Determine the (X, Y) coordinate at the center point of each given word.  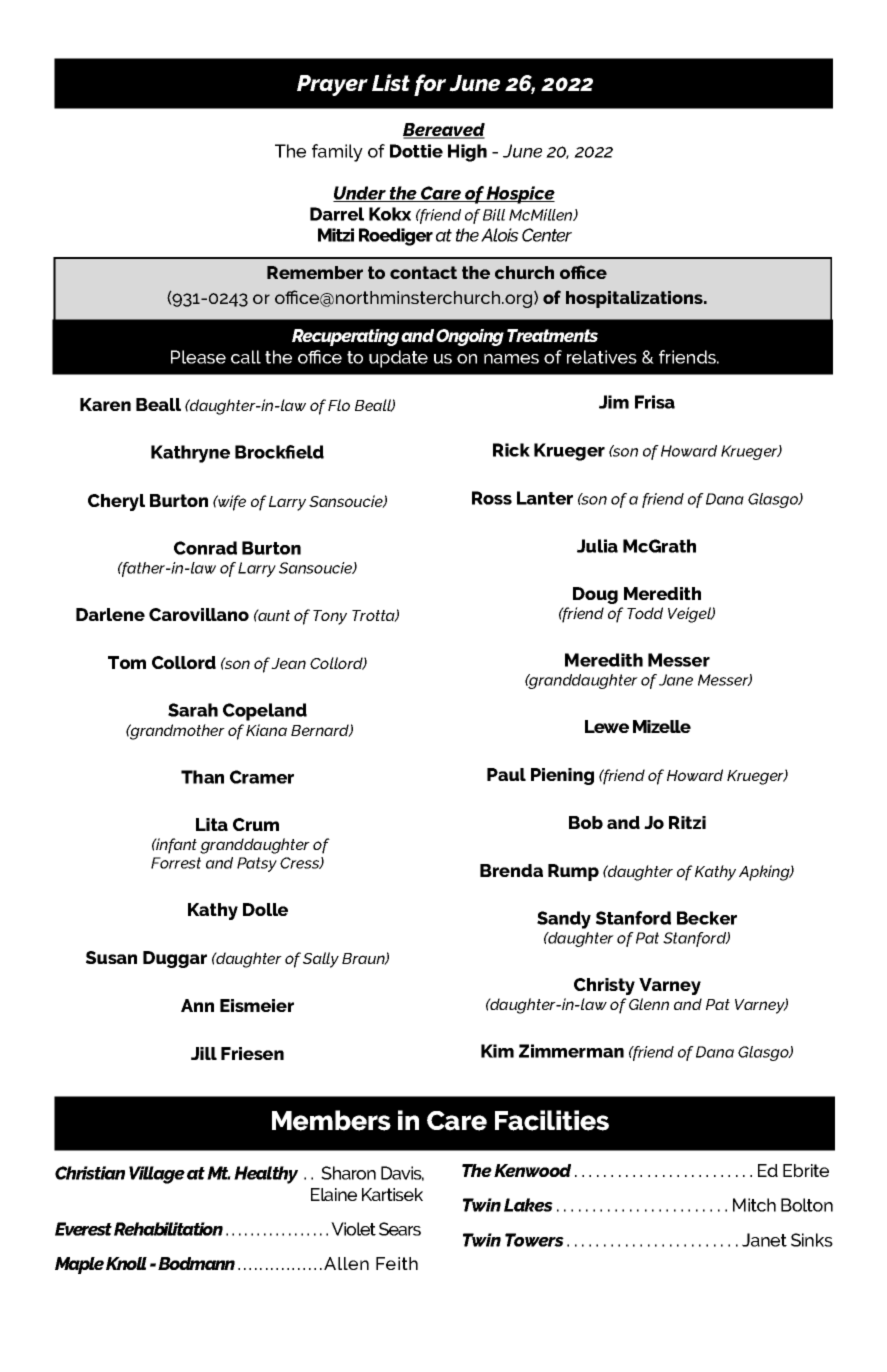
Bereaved (444, 131)
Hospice (520, 195)
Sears (400, 1229)
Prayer (332, 85)
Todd (645, 613)
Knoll (126, 1263)
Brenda (511, 870)
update (398, 359)
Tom (127, 662)
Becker (707, 918)
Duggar (175, 959)
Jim (614, 402)
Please (198, 357)
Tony (330, 617)
